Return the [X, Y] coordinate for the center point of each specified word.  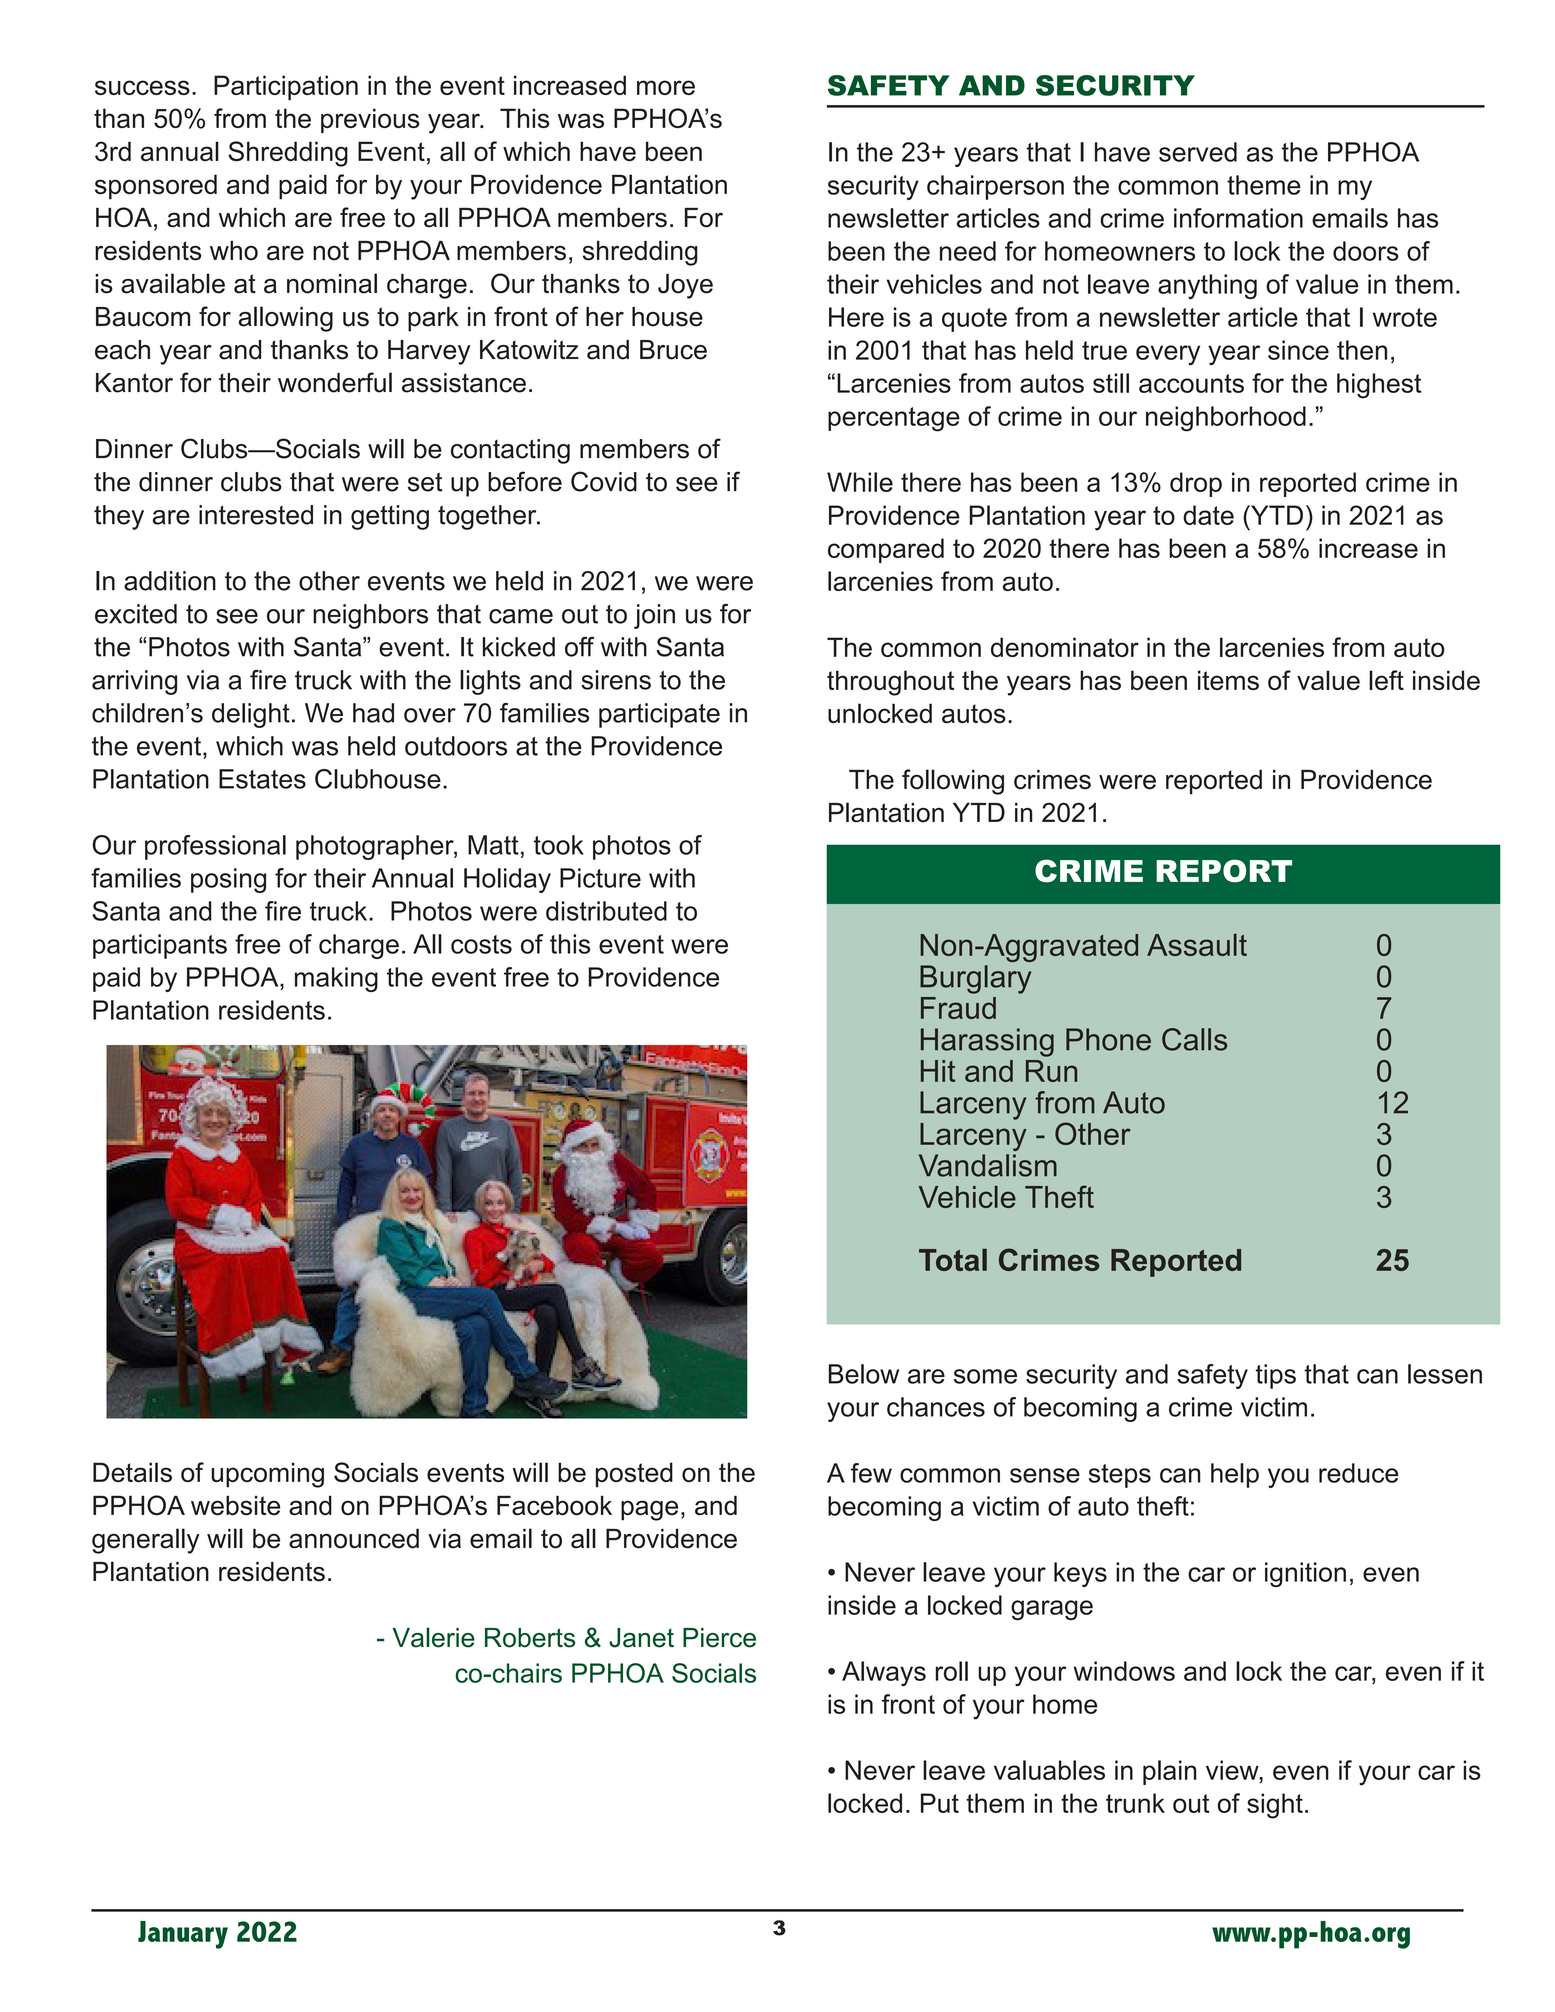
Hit [938, 1071]
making [336, 979]
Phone [1108, 1039]
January [183, 1935]
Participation [286, 87]
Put [940, 1803]
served [1198, 152]
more [666, 87]
